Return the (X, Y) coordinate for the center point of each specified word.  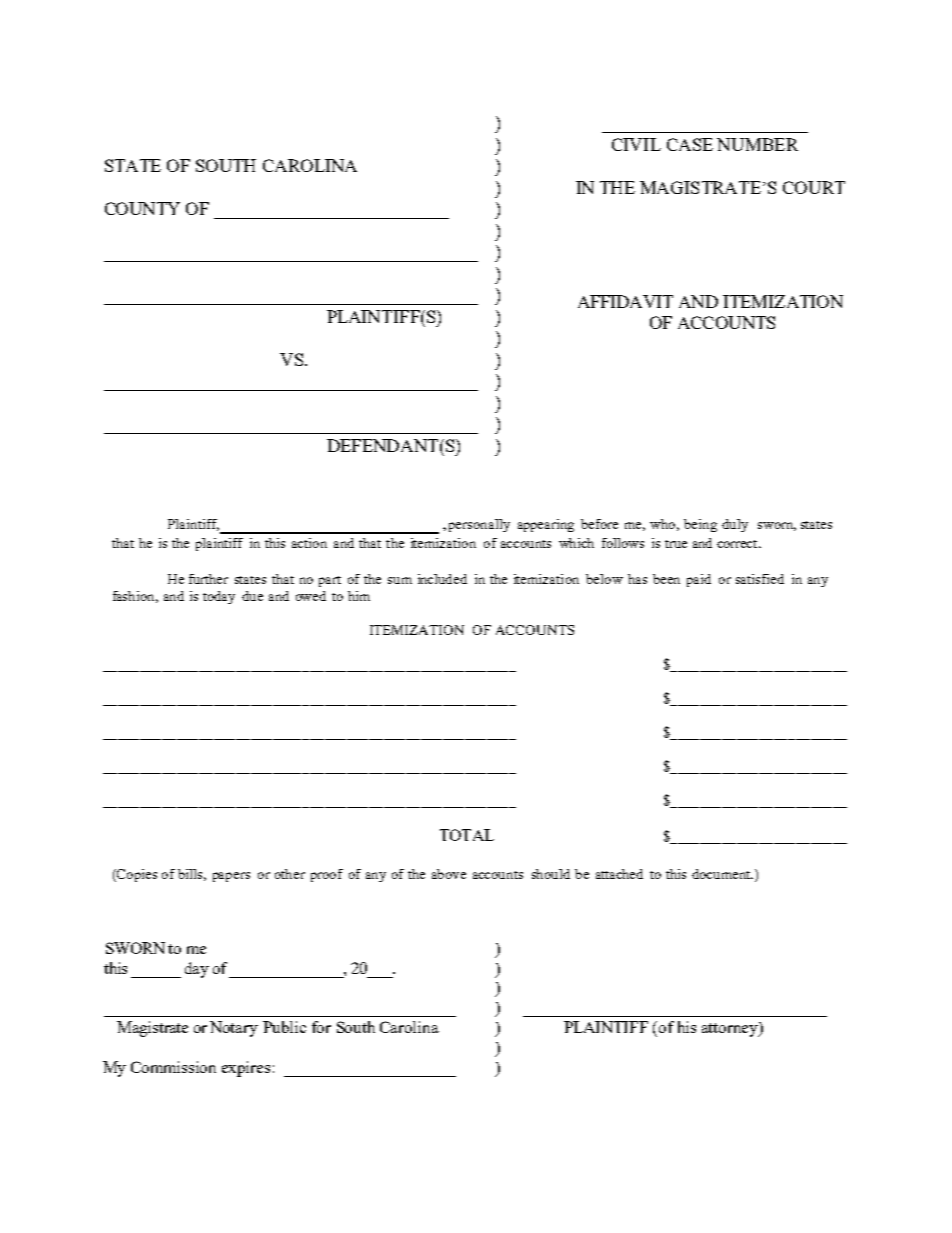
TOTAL (467, 835)
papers (231, 877)
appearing (546, 525)
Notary (234, 1029)
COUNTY (142, 208)
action (309, 543)
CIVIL (636, 144)
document (722, 874)
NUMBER (757, 144)
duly (735, 525)
